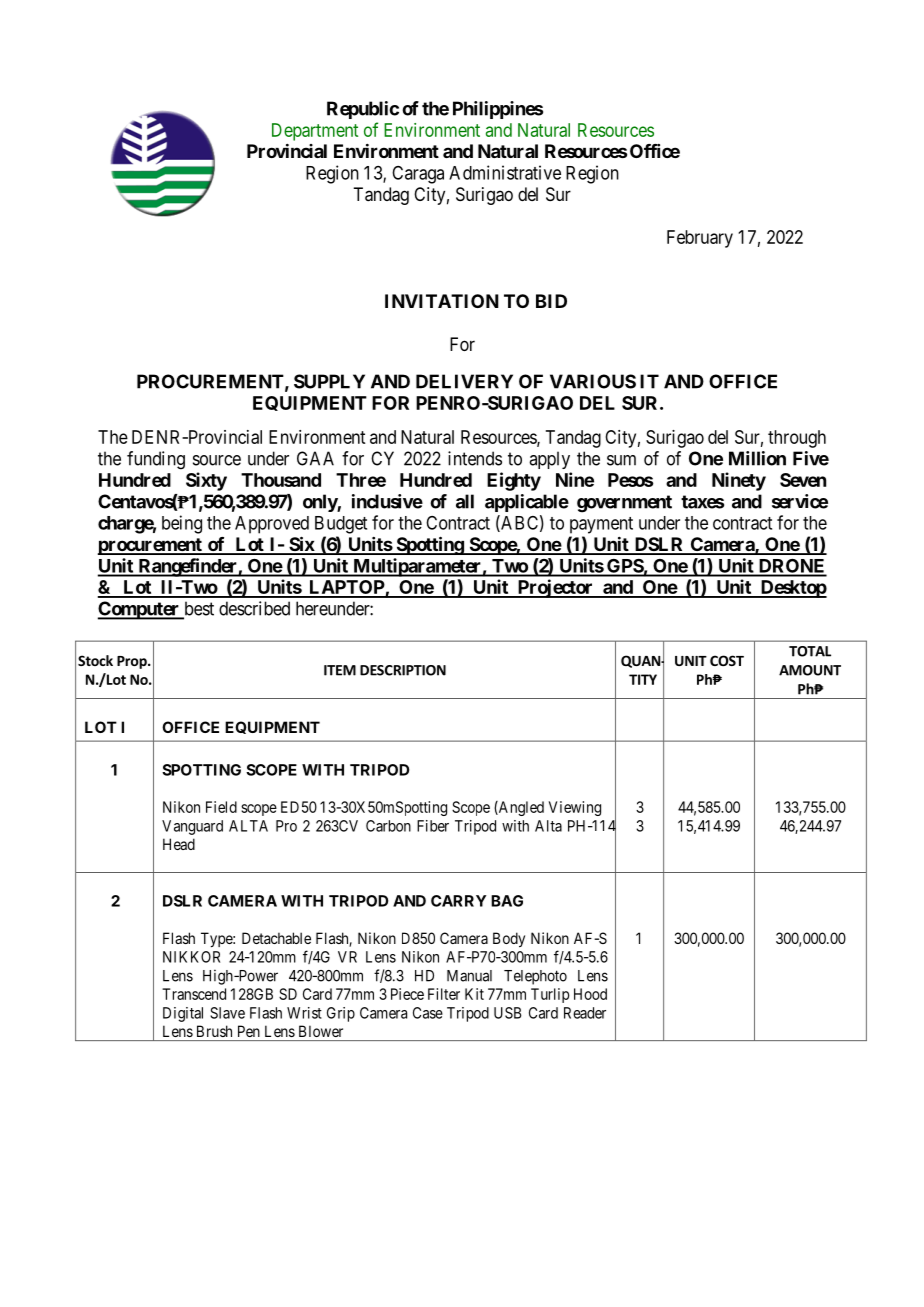 This page has height=1307, width=924. What do you see at coordinates (475, 458) in the page?
I see `intends` at bounding box center [475, 458].
